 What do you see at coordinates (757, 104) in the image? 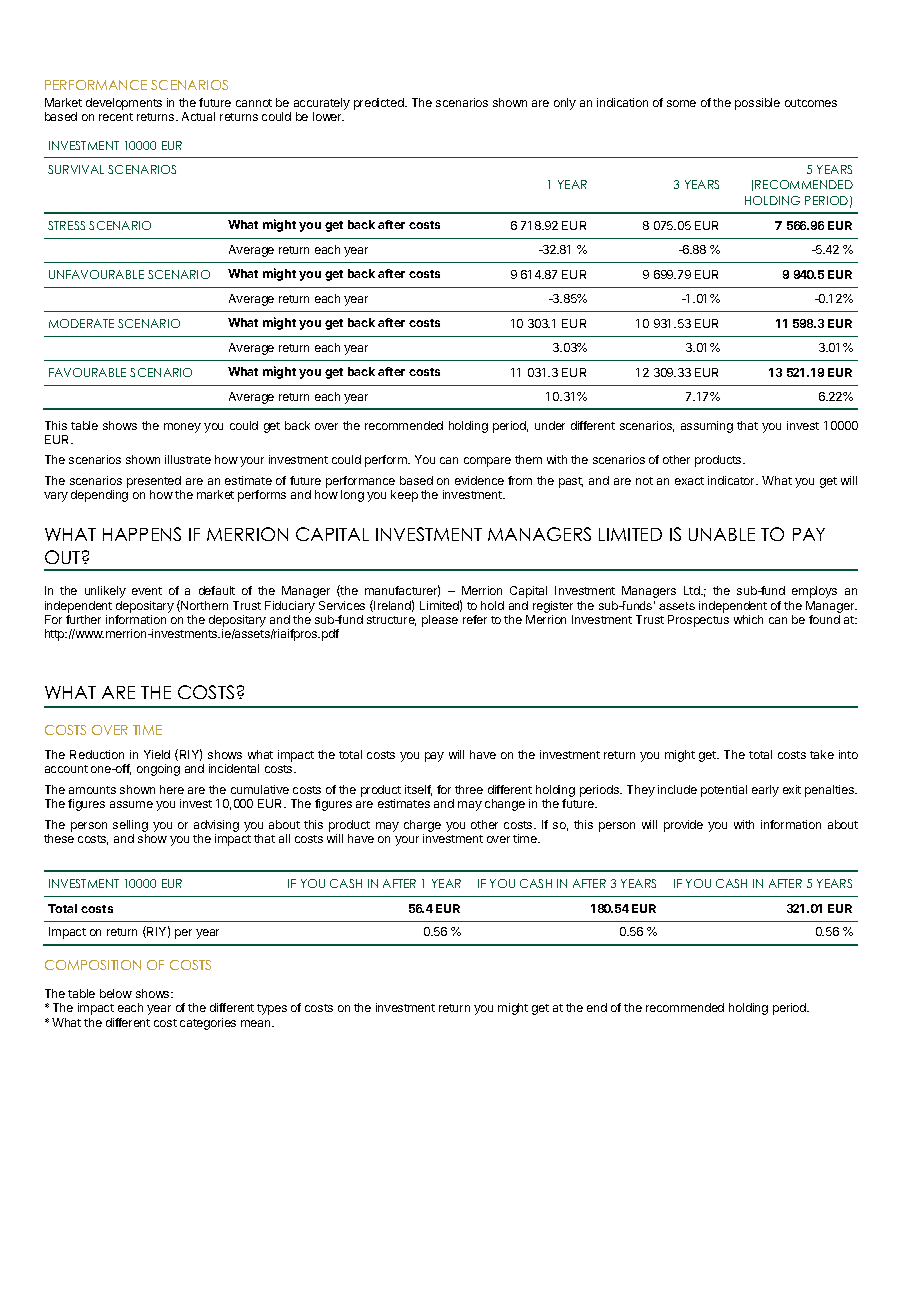
I see `possible` at bounding box center [757, 104].
